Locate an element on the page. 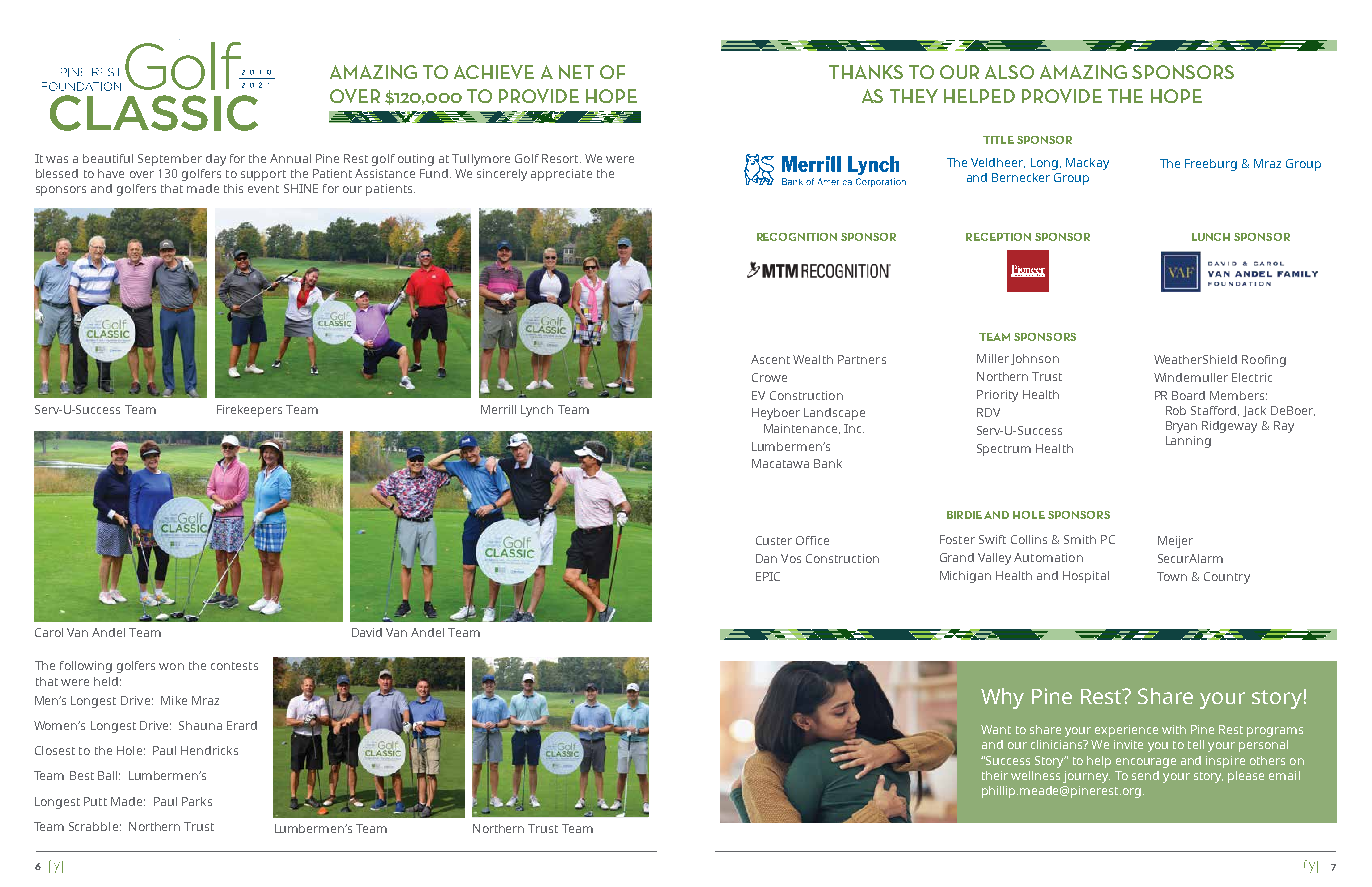 Image resolution: width=1372 pixels, height=887 pixels. Parks is located at coordinates (197, 801).
